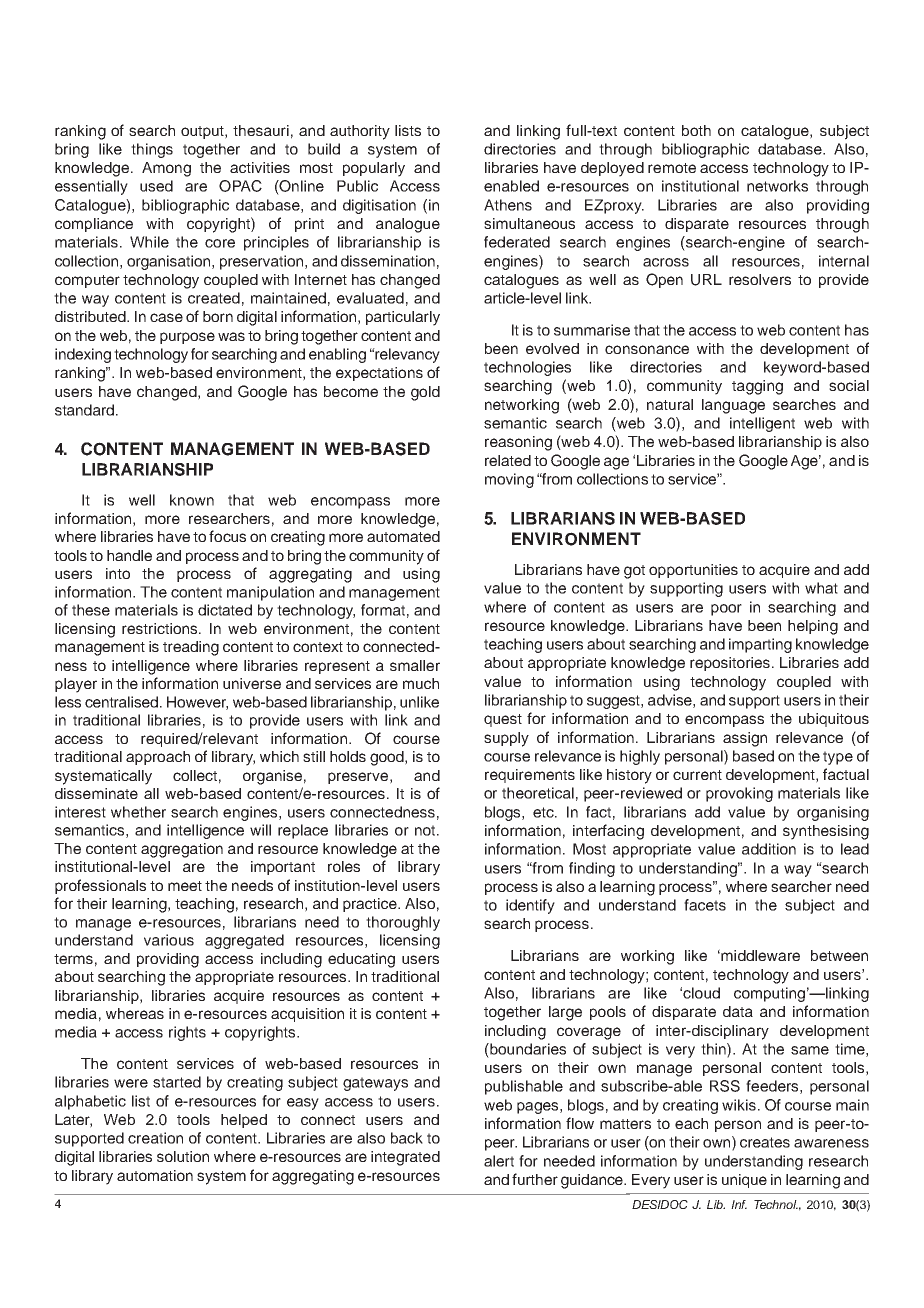 This page has height=1308, width=924. I want to click on imparting, so click(760, 645).
